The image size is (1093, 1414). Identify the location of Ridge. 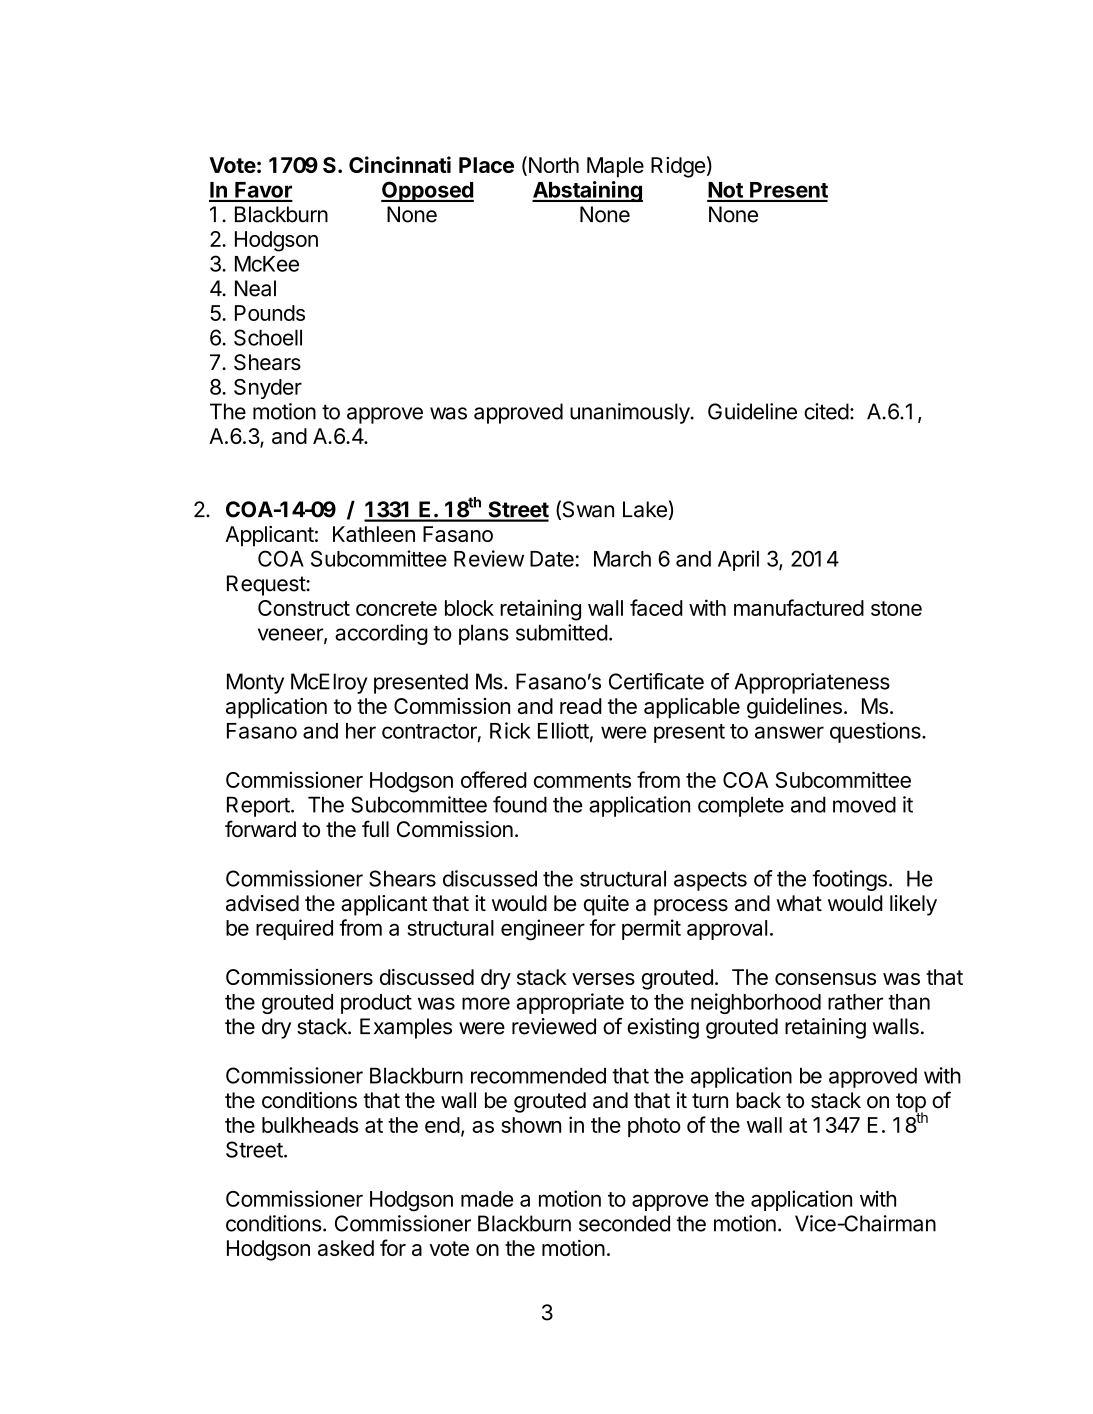
(678, 167).
